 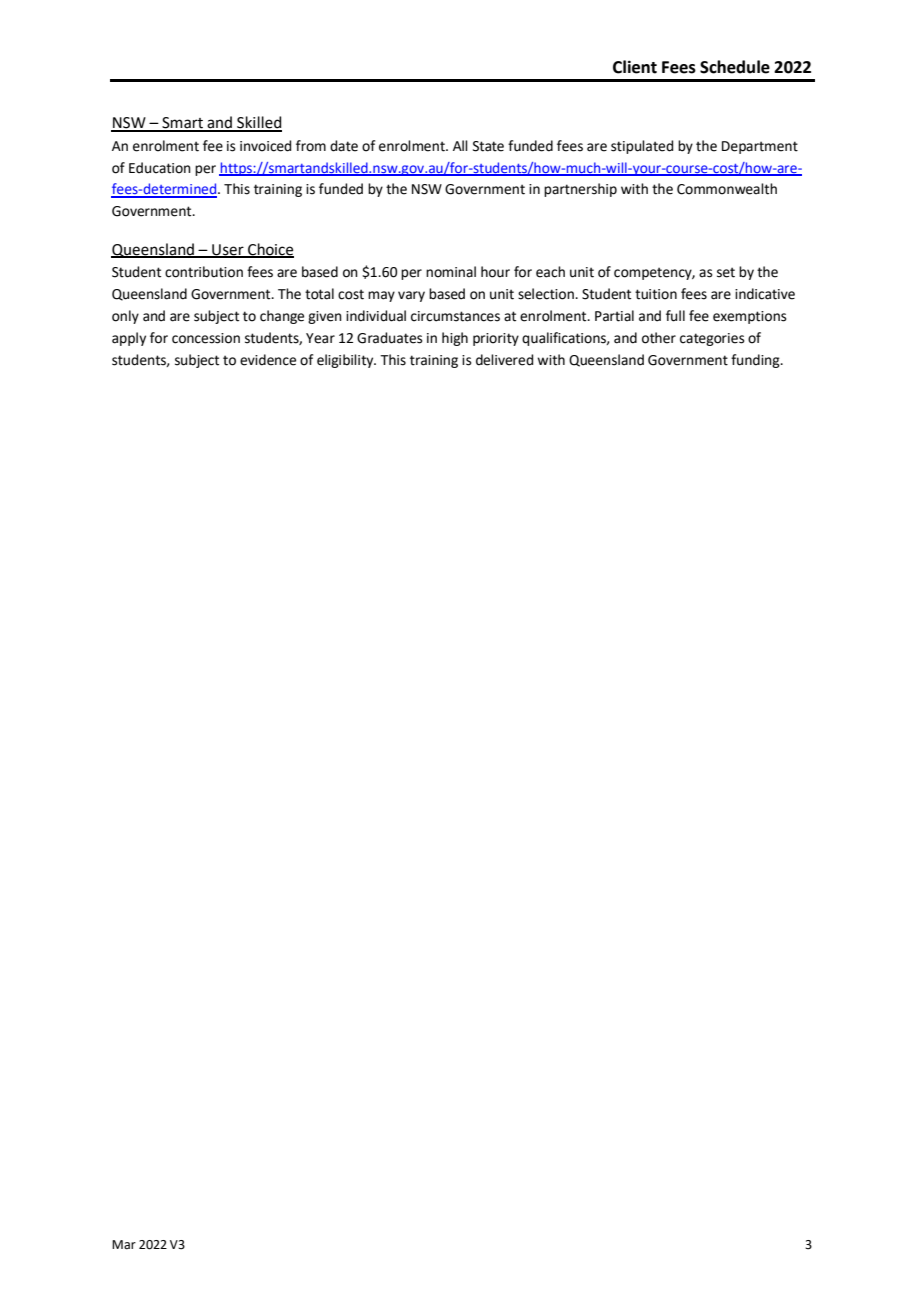 I want to click on concession, so click(x=206, y=338).
